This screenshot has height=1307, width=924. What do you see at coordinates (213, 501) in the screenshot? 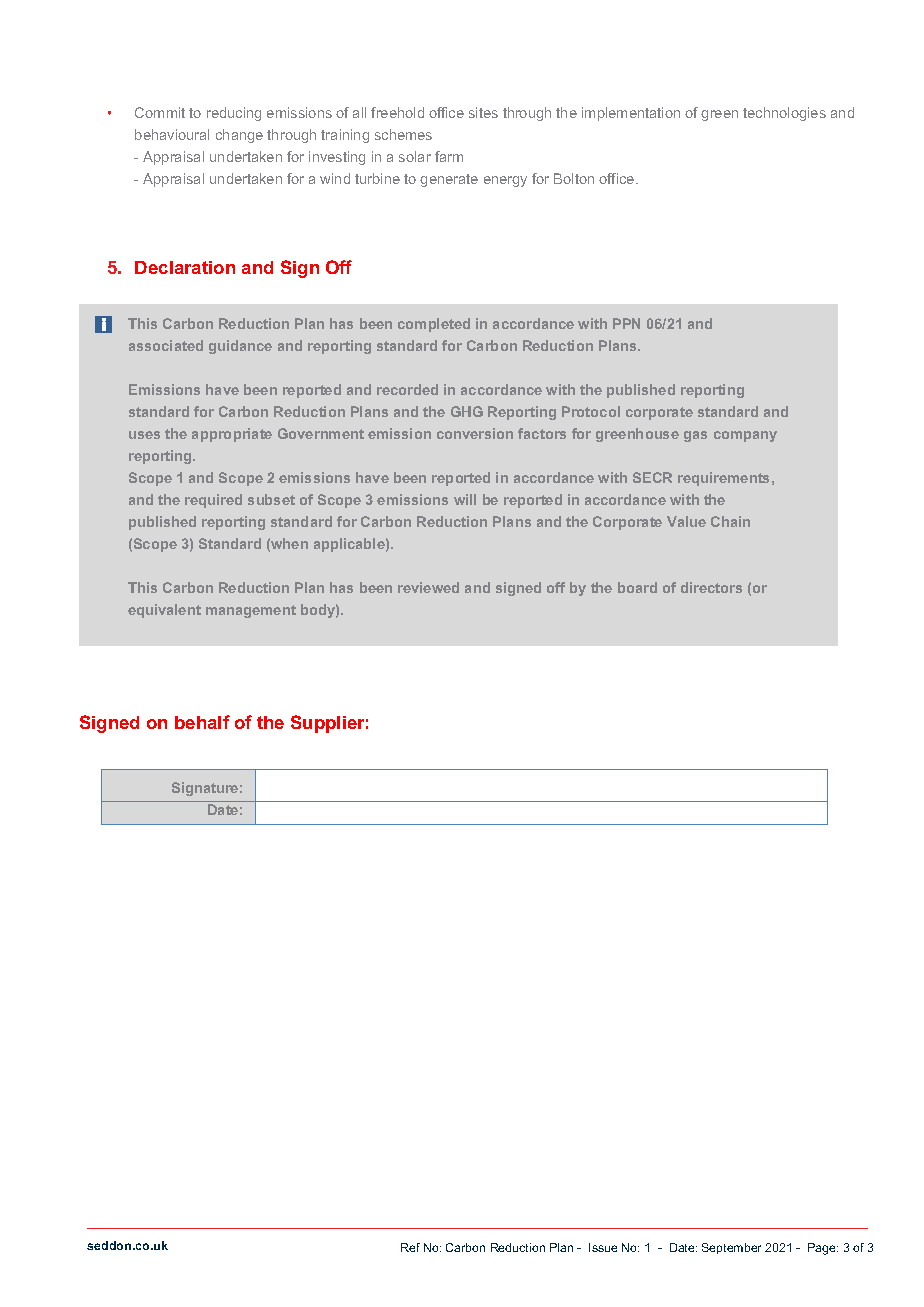
I see `required` at bounding box center [213, 501].
